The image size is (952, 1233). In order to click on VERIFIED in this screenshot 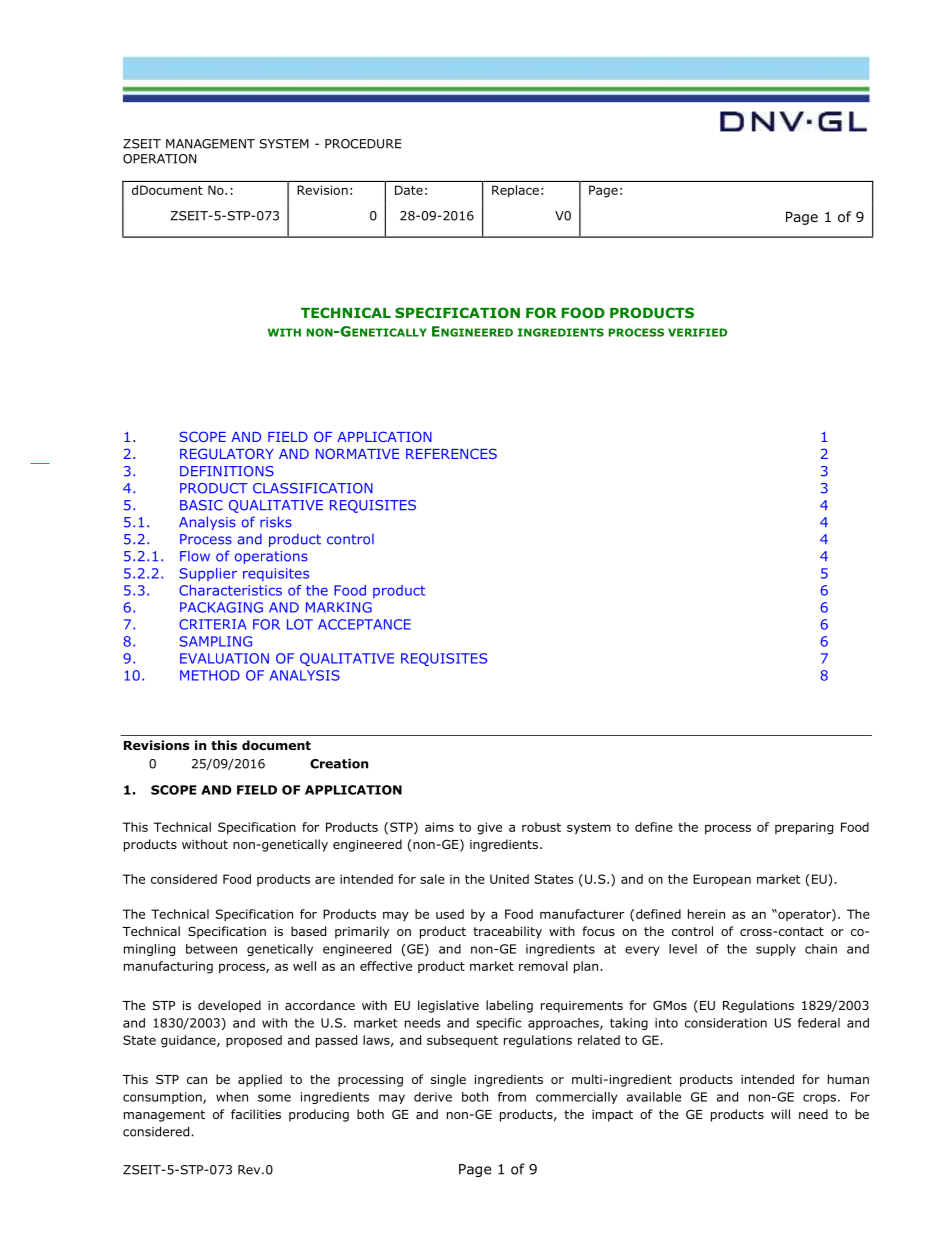, I will do `click(697, 332)`.
